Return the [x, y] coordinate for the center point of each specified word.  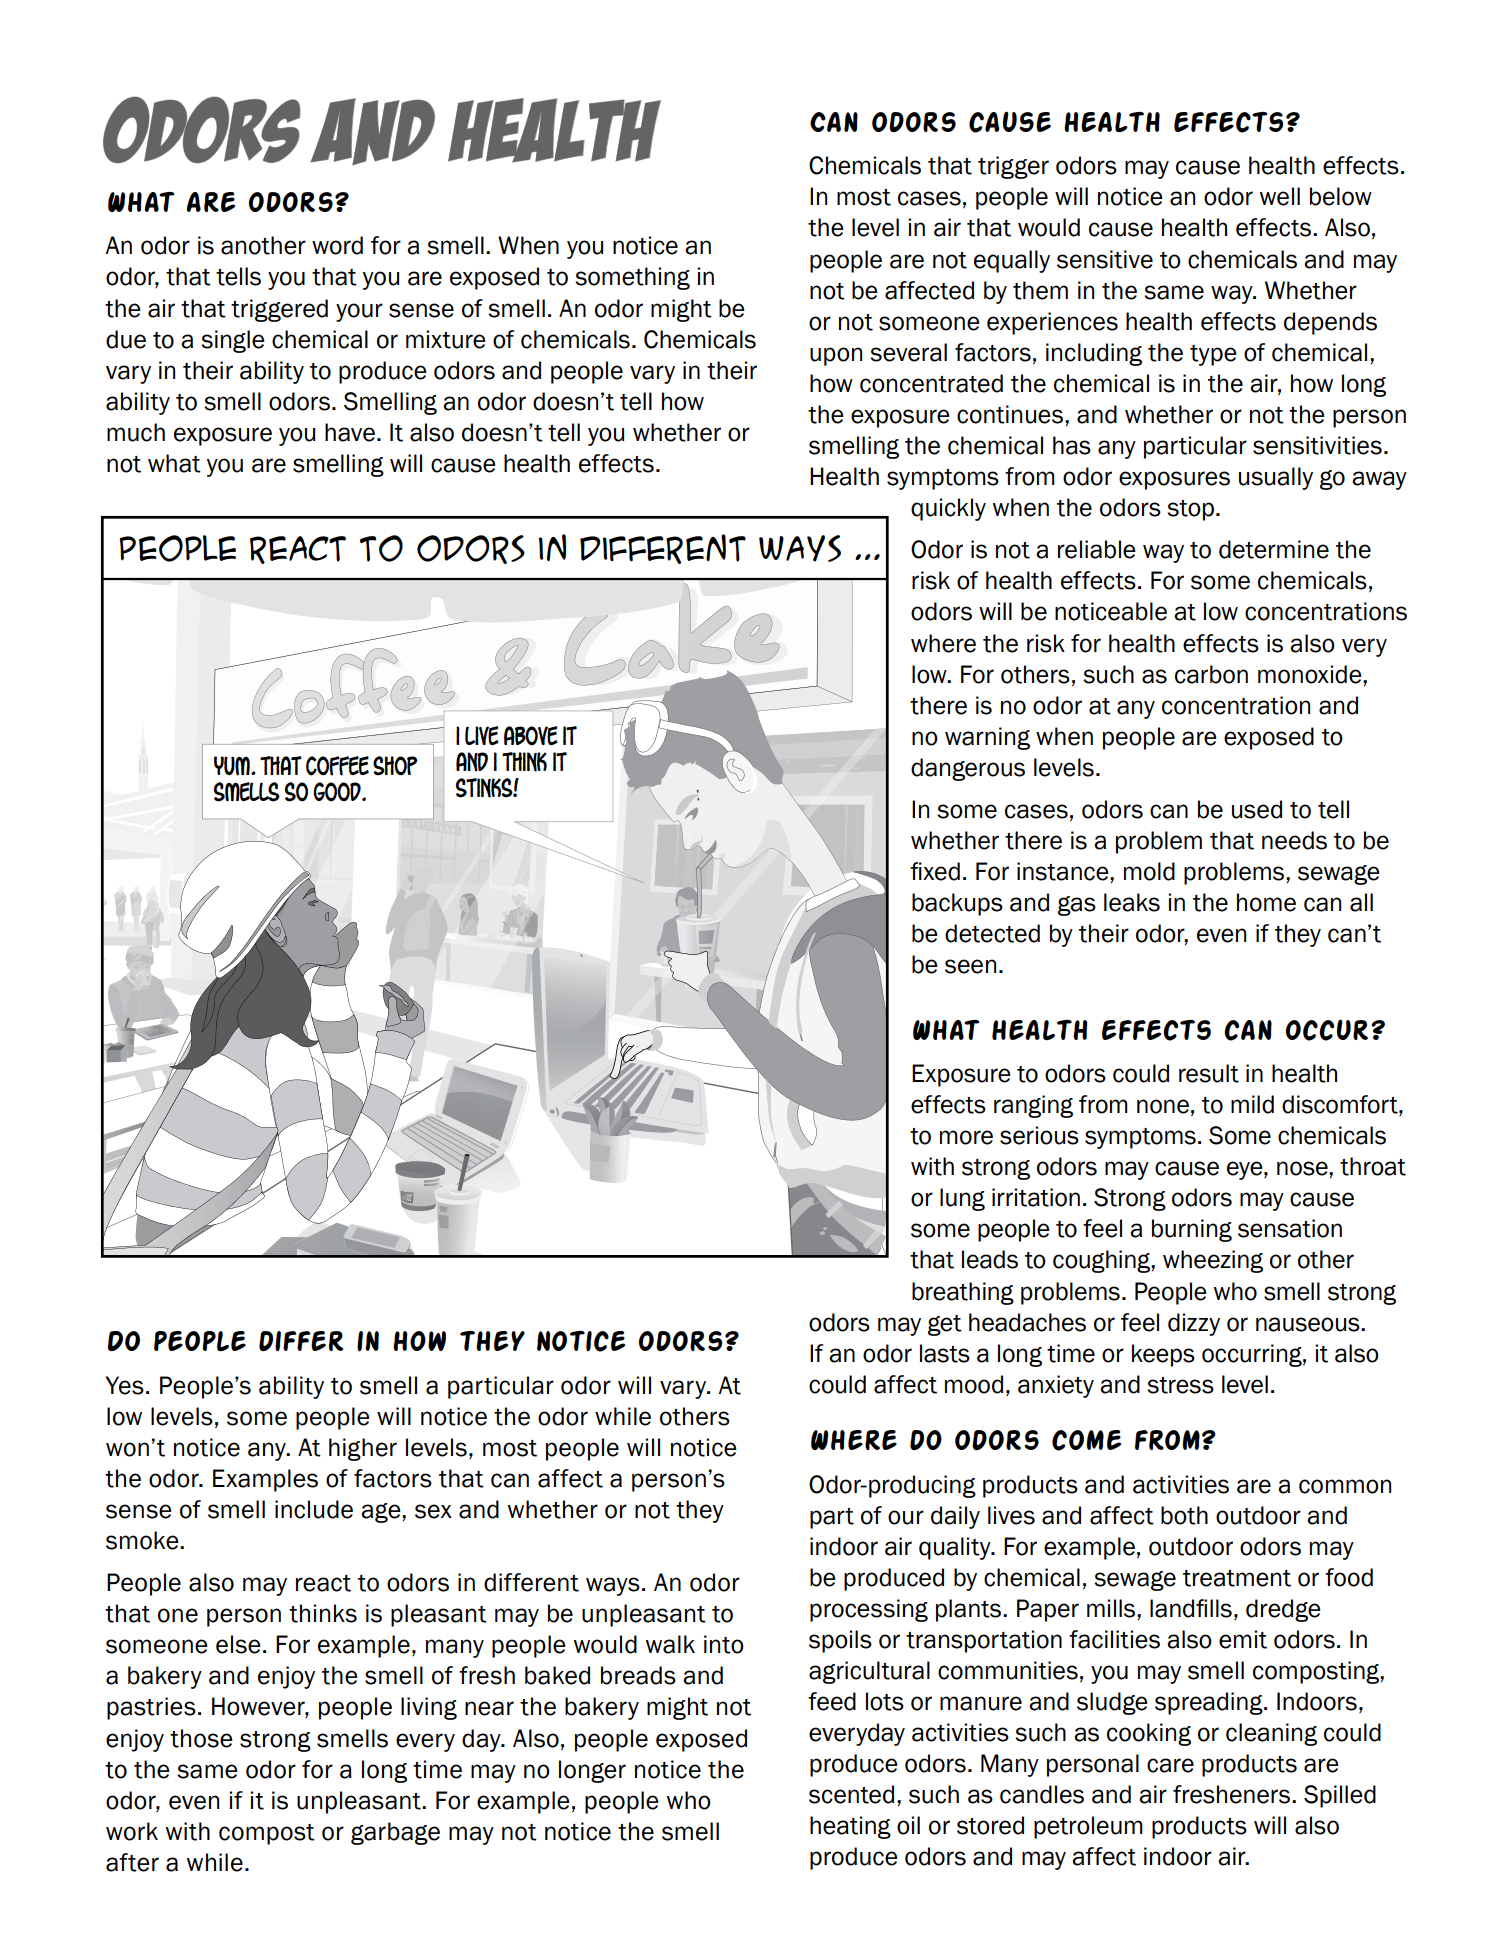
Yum [233, 766]
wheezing [1213, 1261]
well [1280, 196]
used [1257, 809]
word [337, 245]
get [945, 1325]
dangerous [968, 769]
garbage [395, 1833]
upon [836, 356]
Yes [124, 1385]
